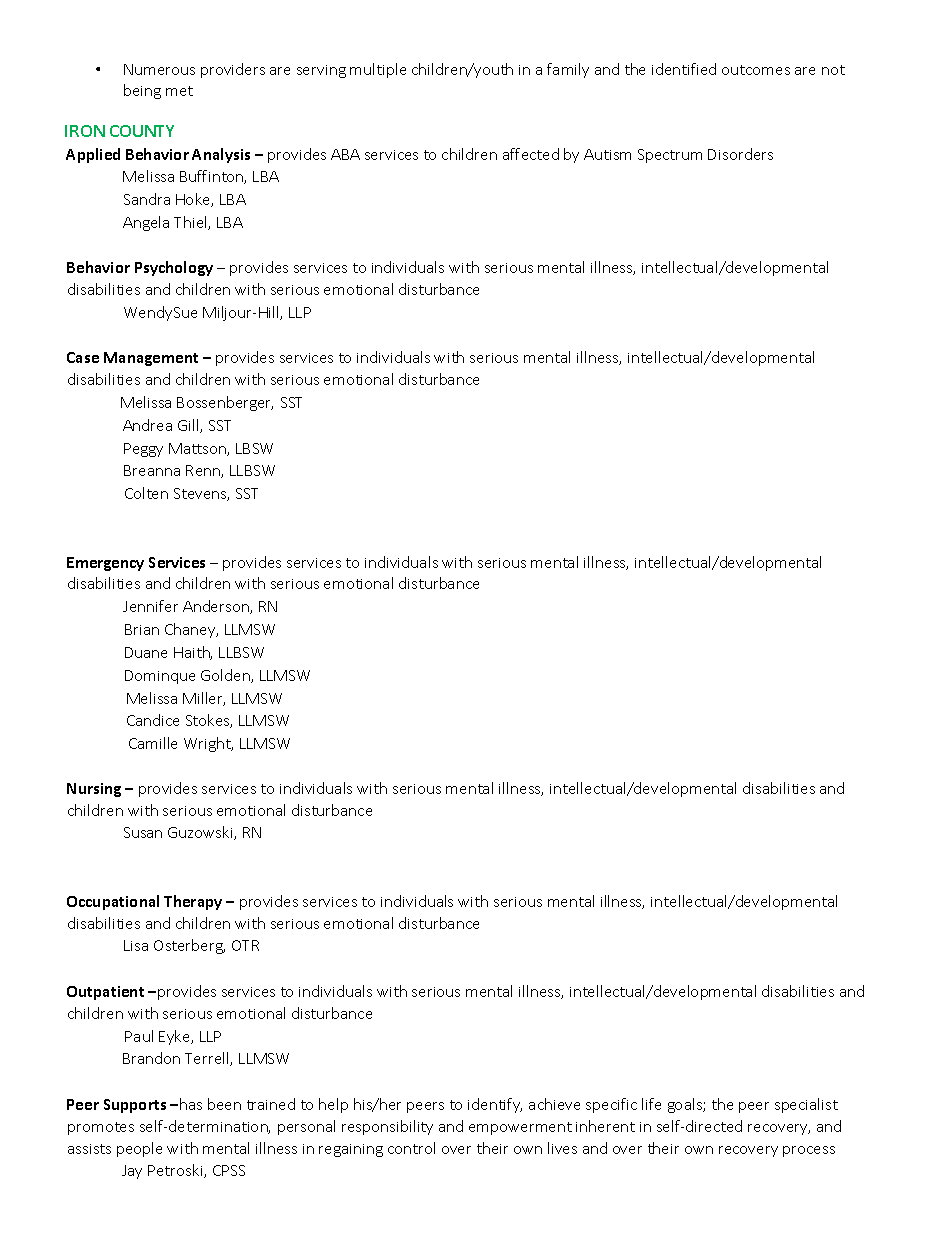  What do you see at coordinates (139, 1149) in the screenshot?
I see `people` at bounding box center [139, 1149].
